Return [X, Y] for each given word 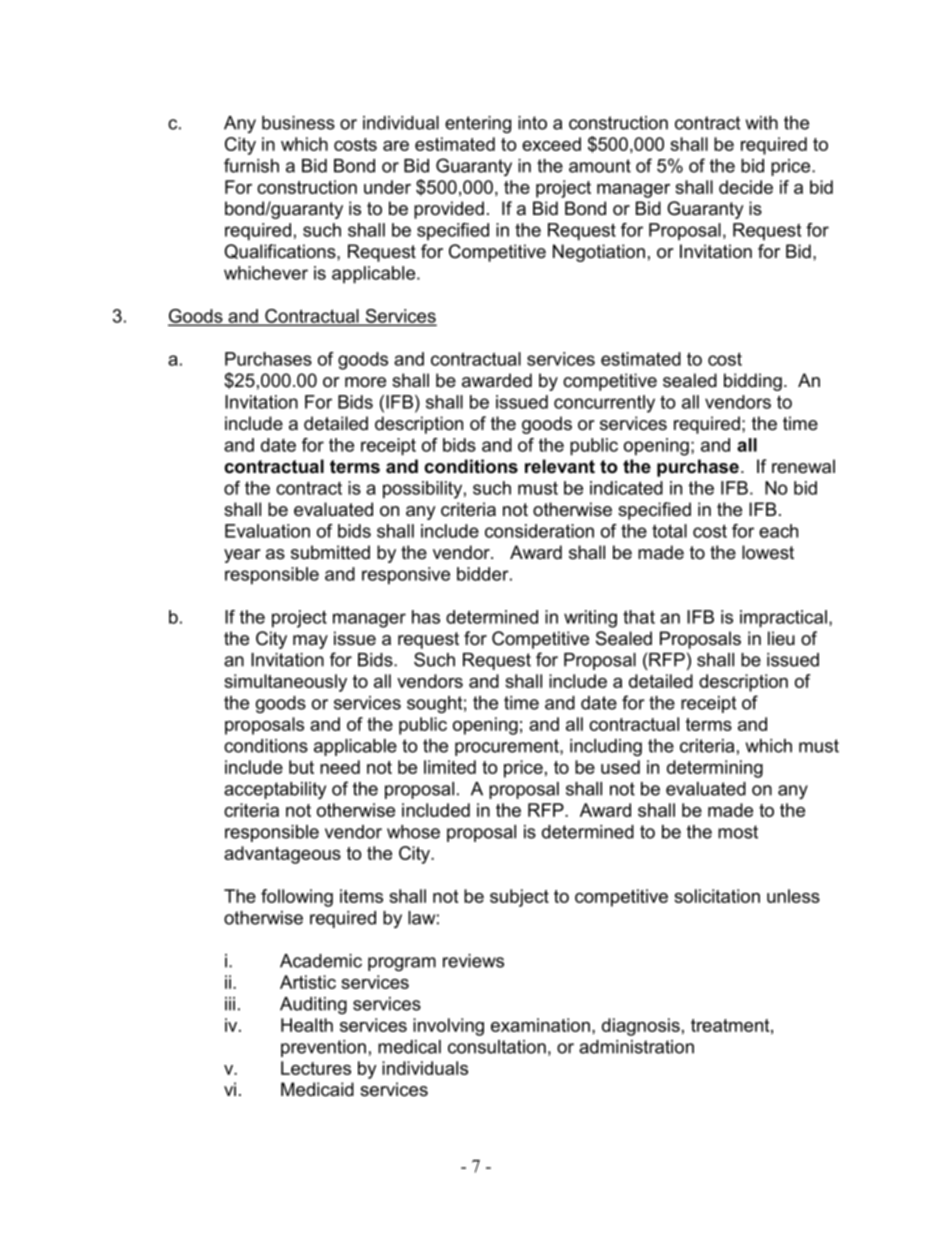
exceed [551, 144]
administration [636, 1047]
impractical [783, 619]
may [310, 642]
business [298, 123]
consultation [497, 1047]
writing [590, 619]
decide [746, 187]
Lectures [316, 1068]
